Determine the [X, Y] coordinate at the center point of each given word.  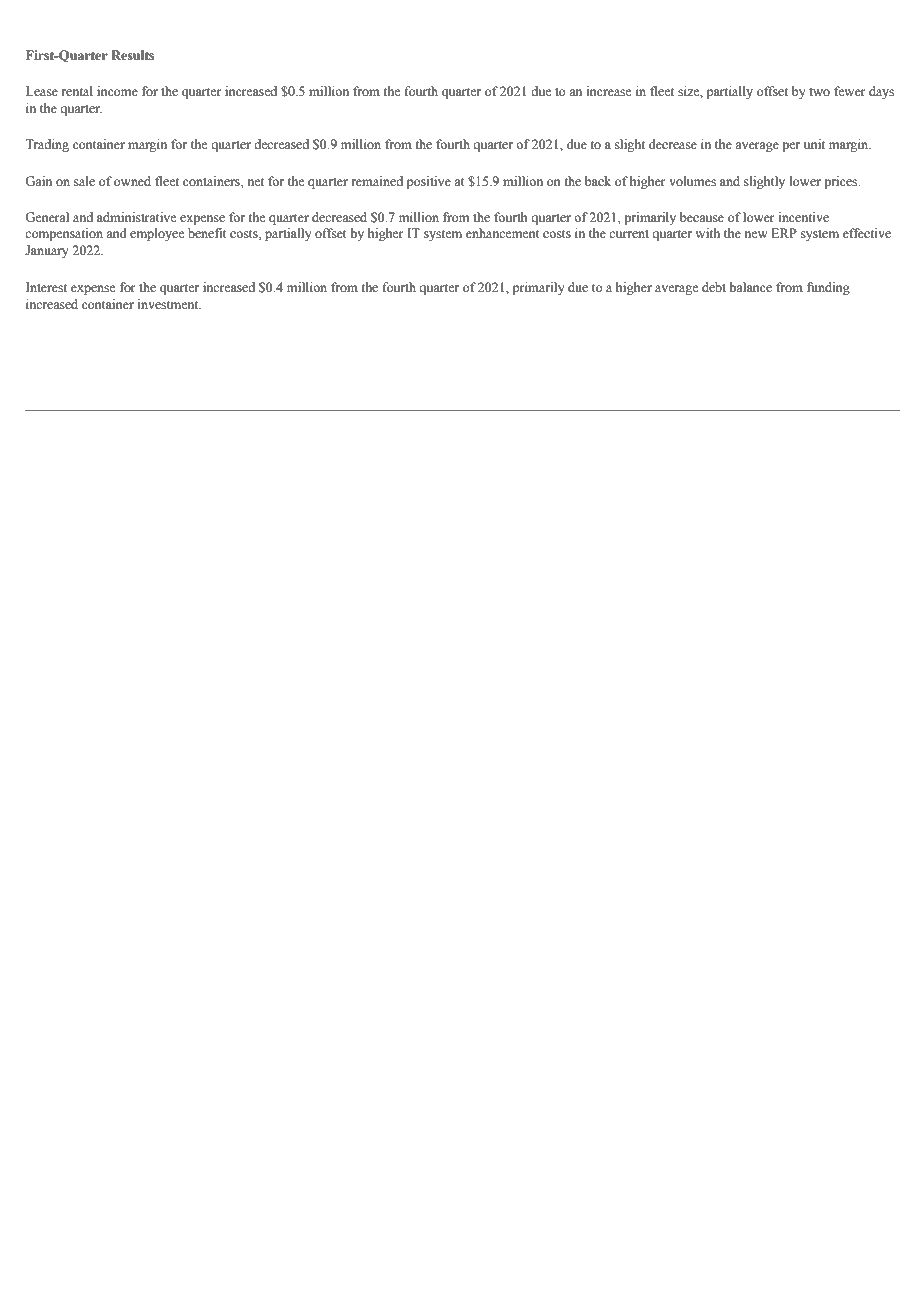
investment [169, 304]
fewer [849, 91]
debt [714, 287]
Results [132, 55]
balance [750, 287]
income [117, 91]
